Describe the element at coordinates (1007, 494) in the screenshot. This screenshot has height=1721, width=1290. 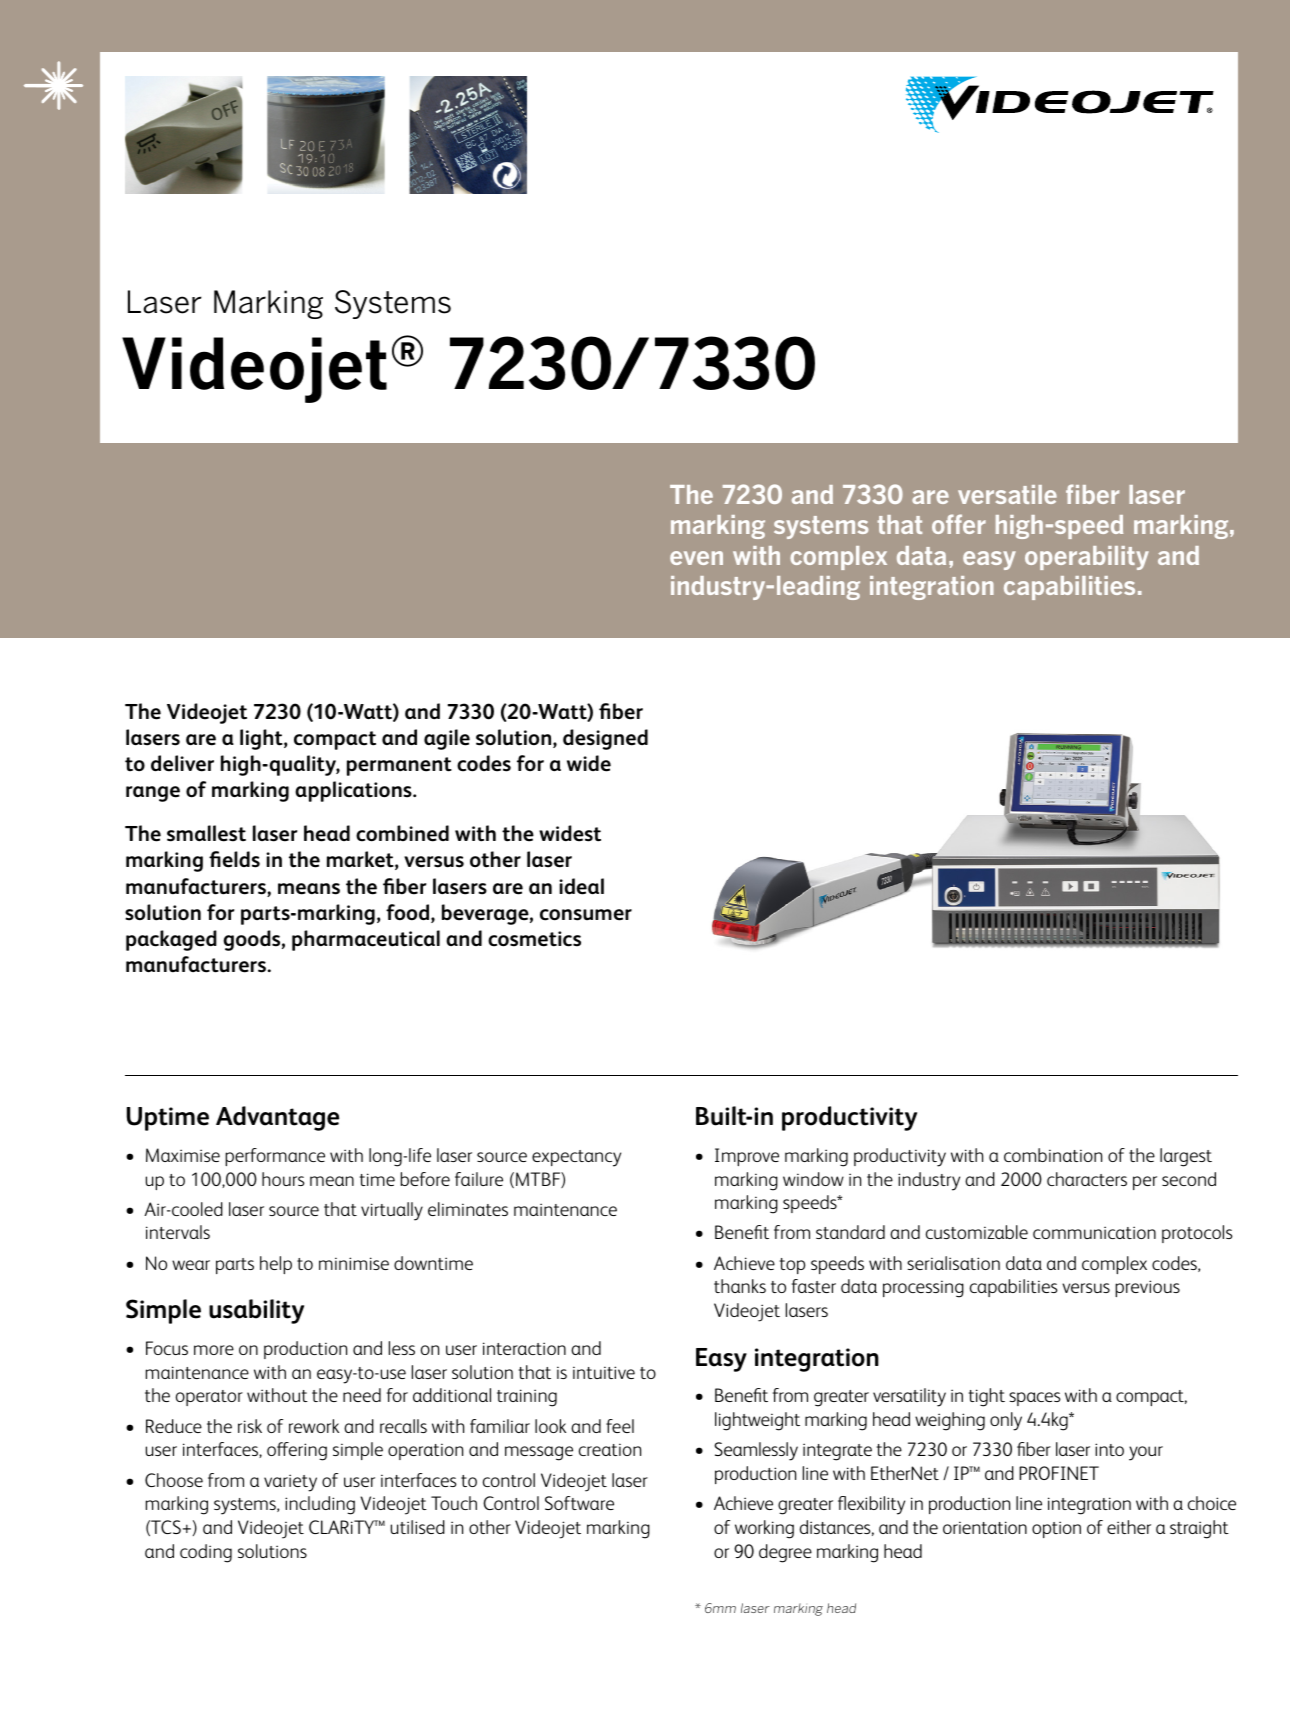
I see `versatile` at that location.
